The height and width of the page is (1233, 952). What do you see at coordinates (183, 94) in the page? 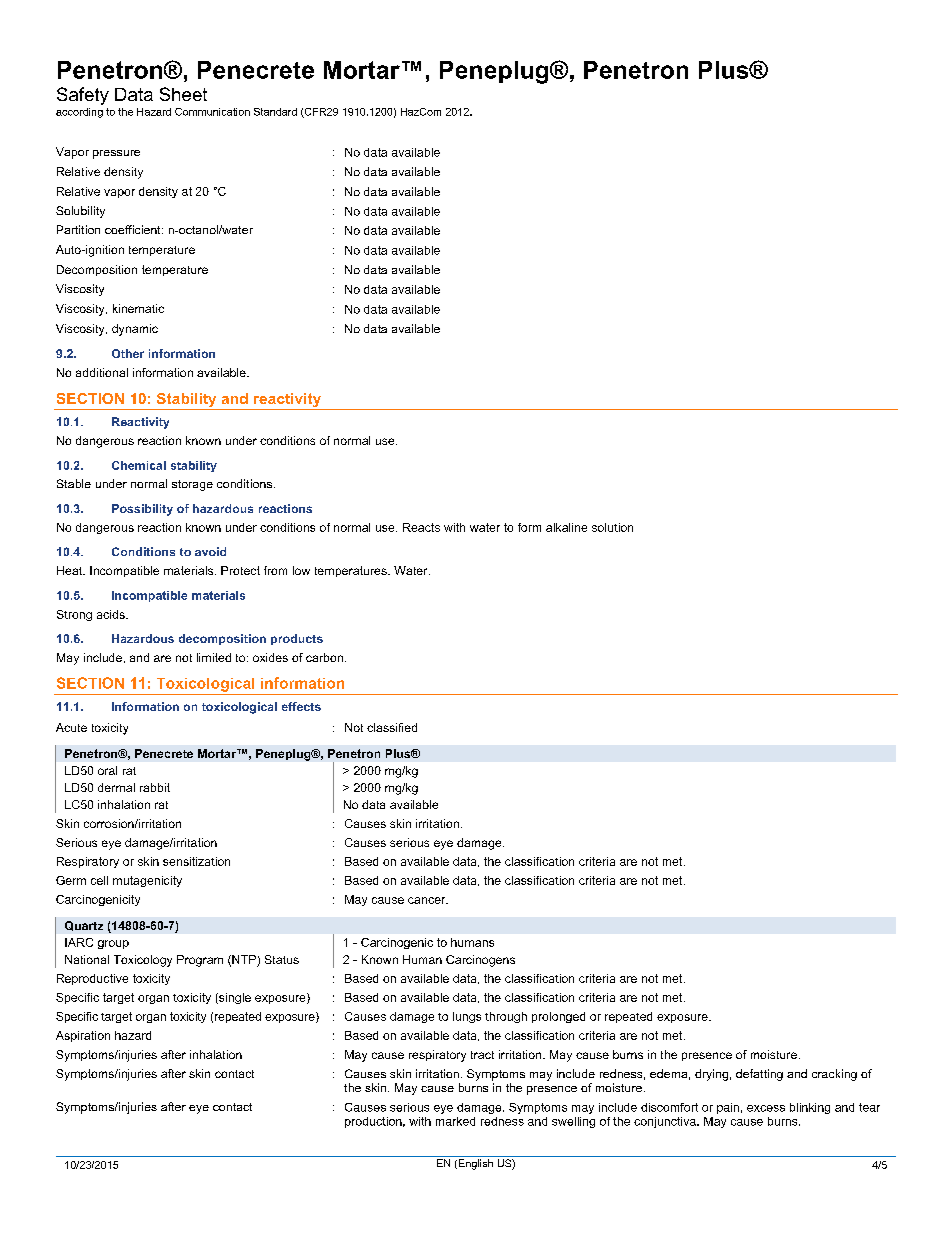
I see `Sheet` at bounding box center [183, 94].
